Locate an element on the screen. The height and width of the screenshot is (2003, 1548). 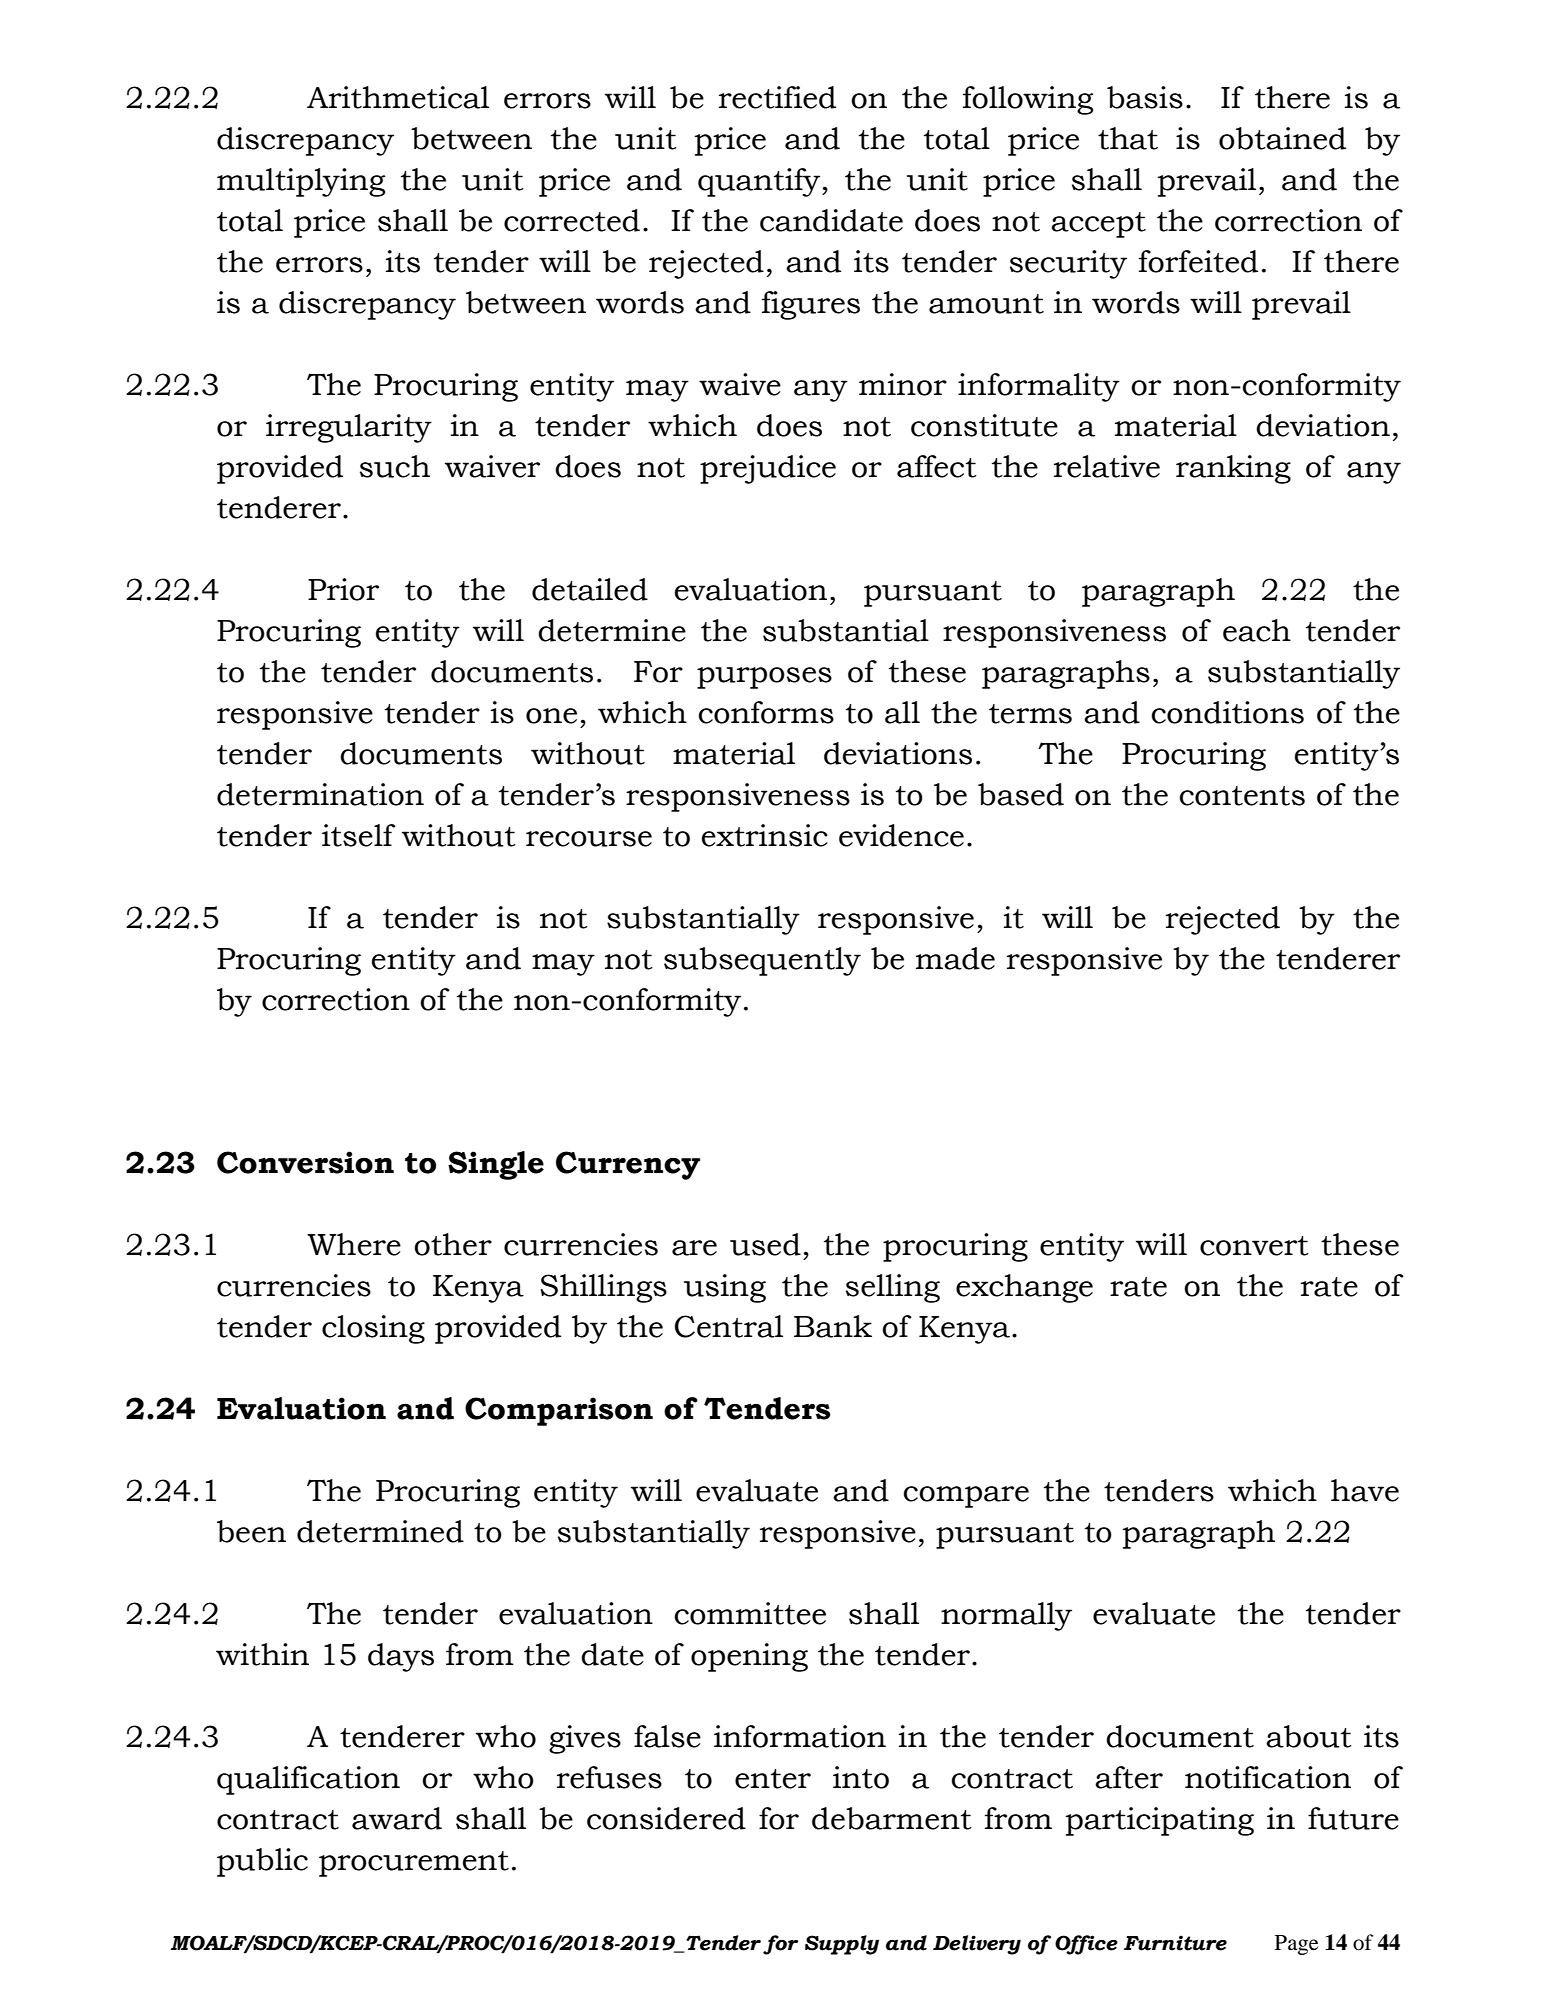
quantify is located at coordinates (760, 182).
